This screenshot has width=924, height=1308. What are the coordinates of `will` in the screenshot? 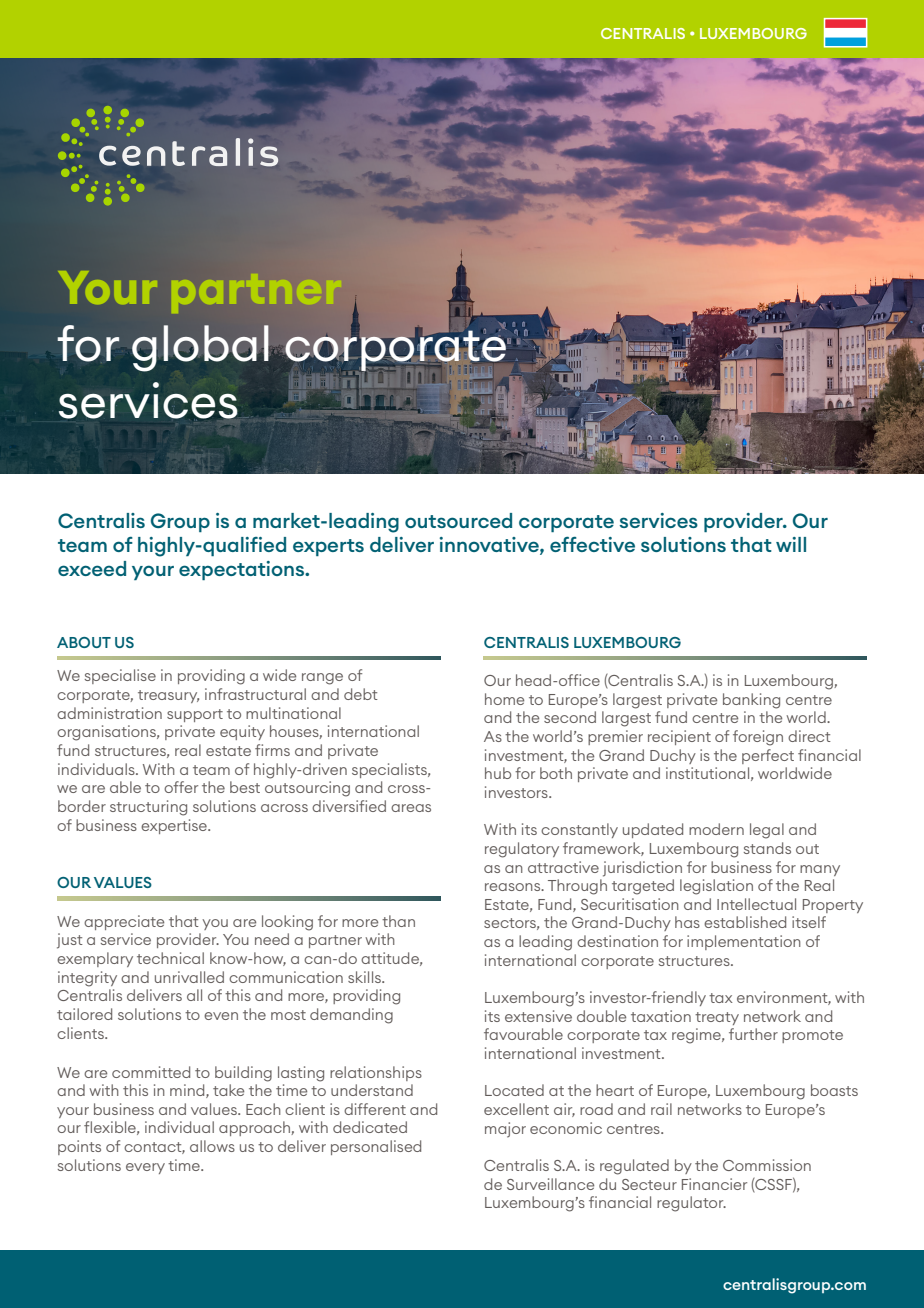 It's located at (791, 544).
